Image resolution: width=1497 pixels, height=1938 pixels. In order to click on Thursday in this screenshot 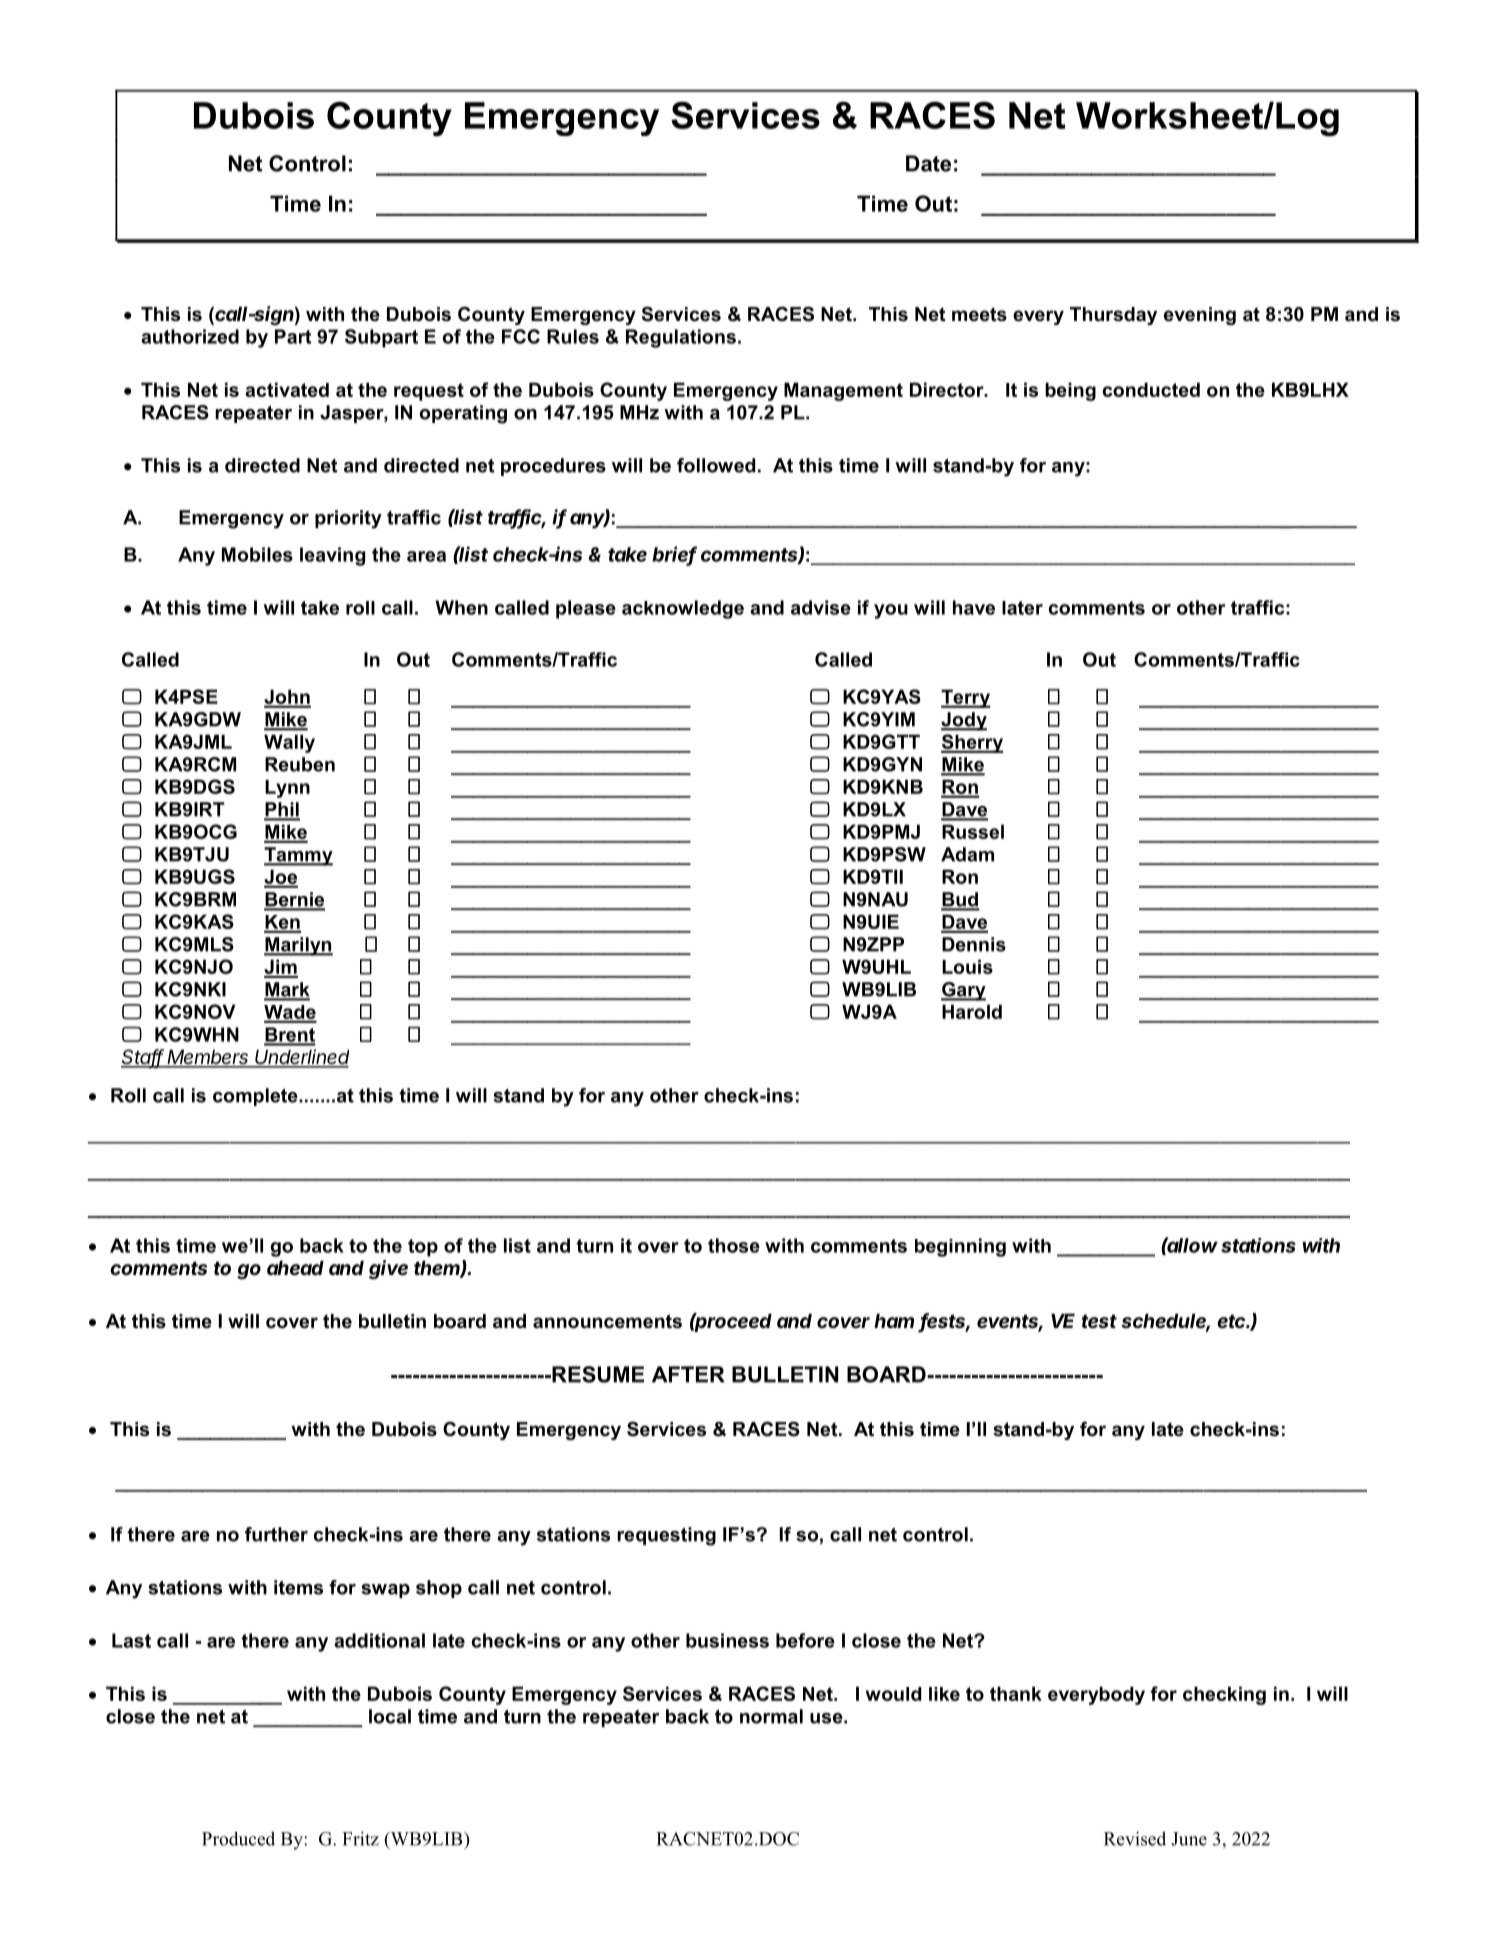, I will do `click(1113, 316)`.
